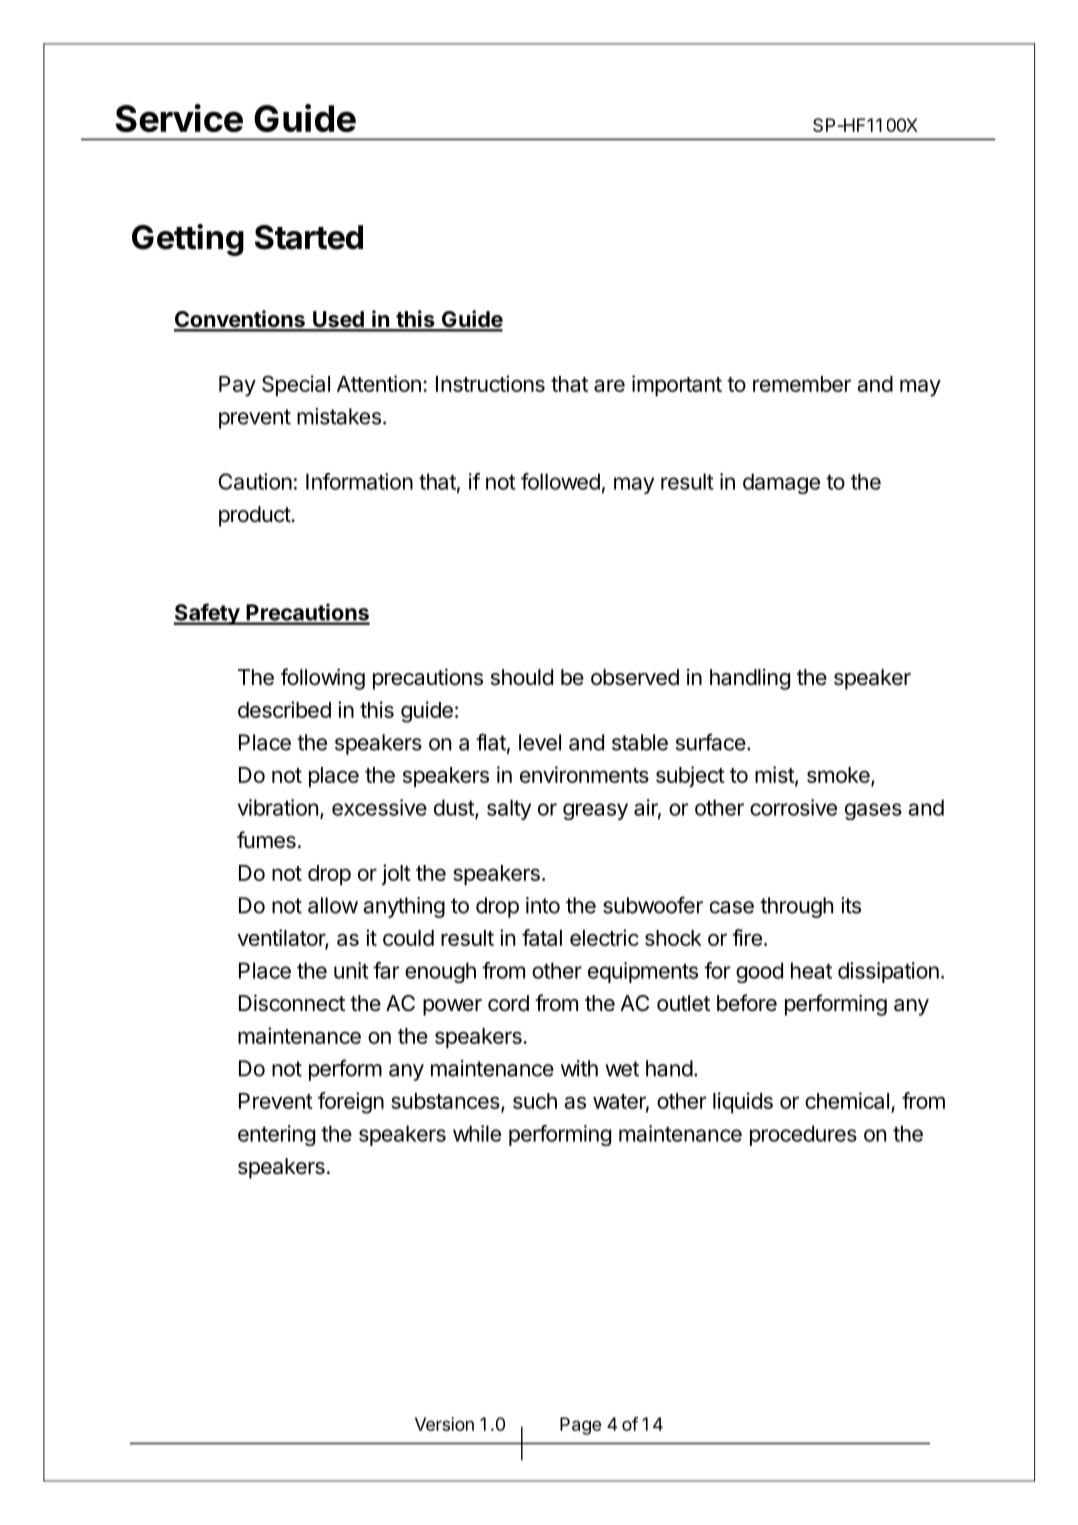 The height and width of the image is (1525, 1078). Describe the element at coordinates (560, 481) in the image. I see `followed` at that location.
